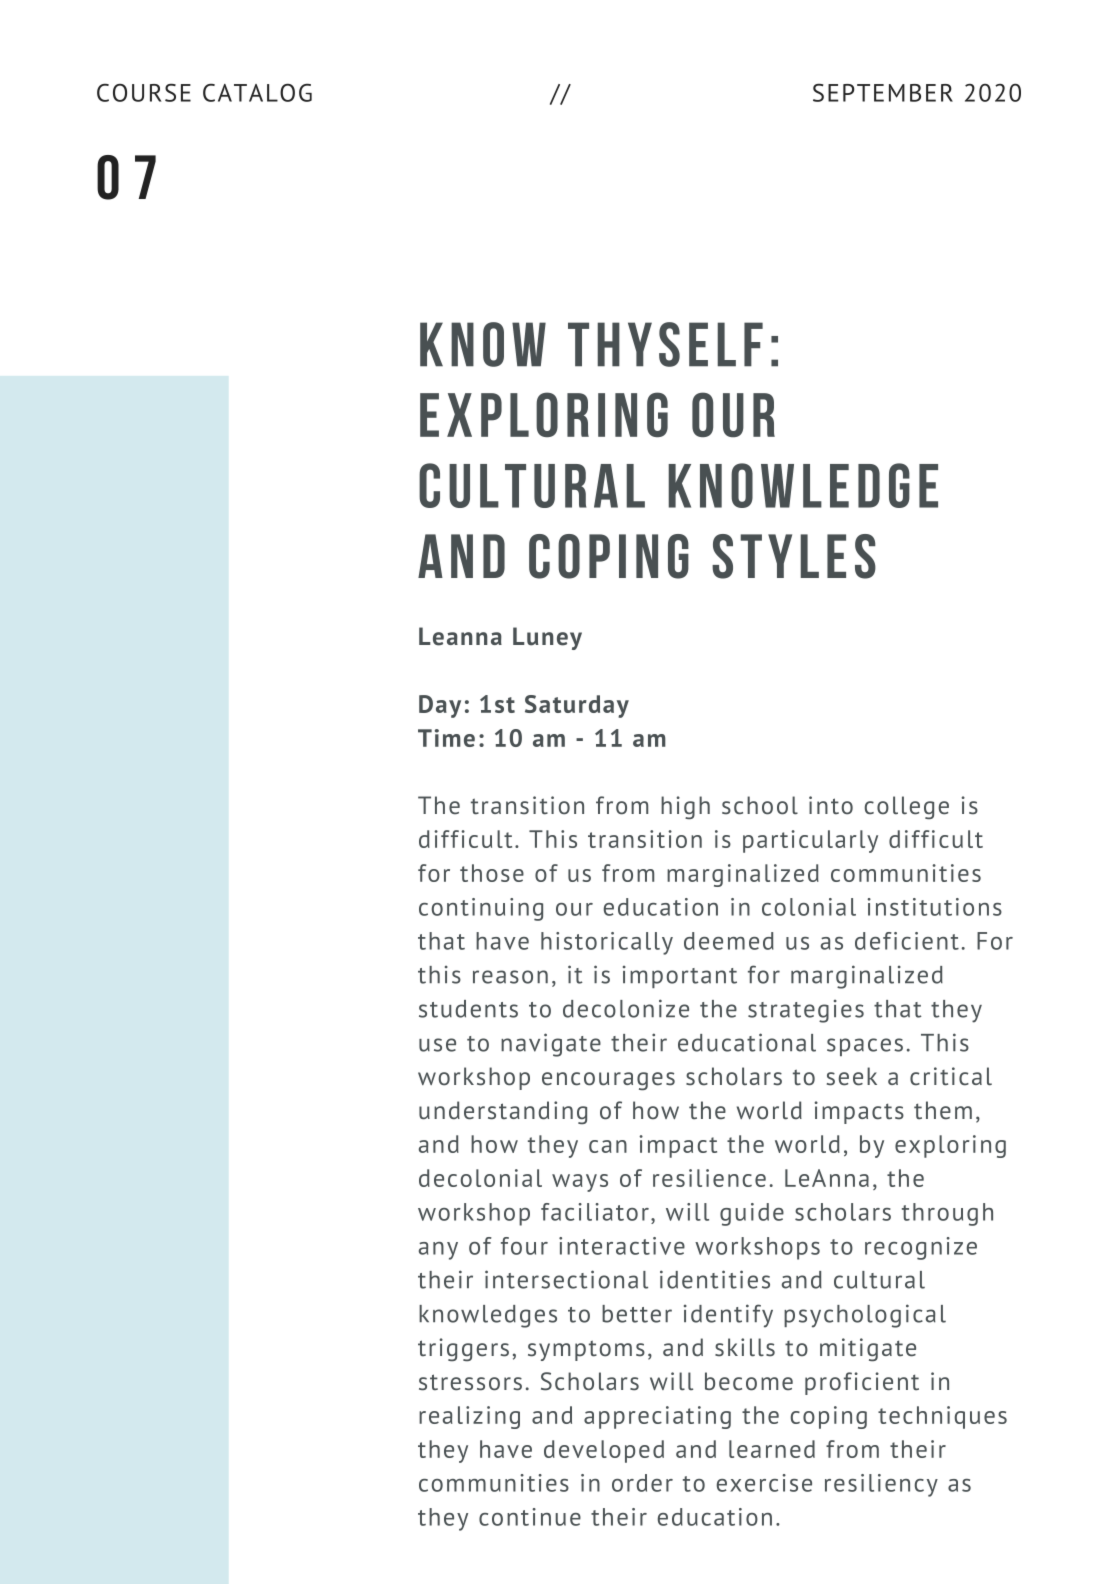 This screenshot has width=1120, height=1584. Describe the element at coordinates (530, 1517) in the screenshot. I see `continue` at that location.
